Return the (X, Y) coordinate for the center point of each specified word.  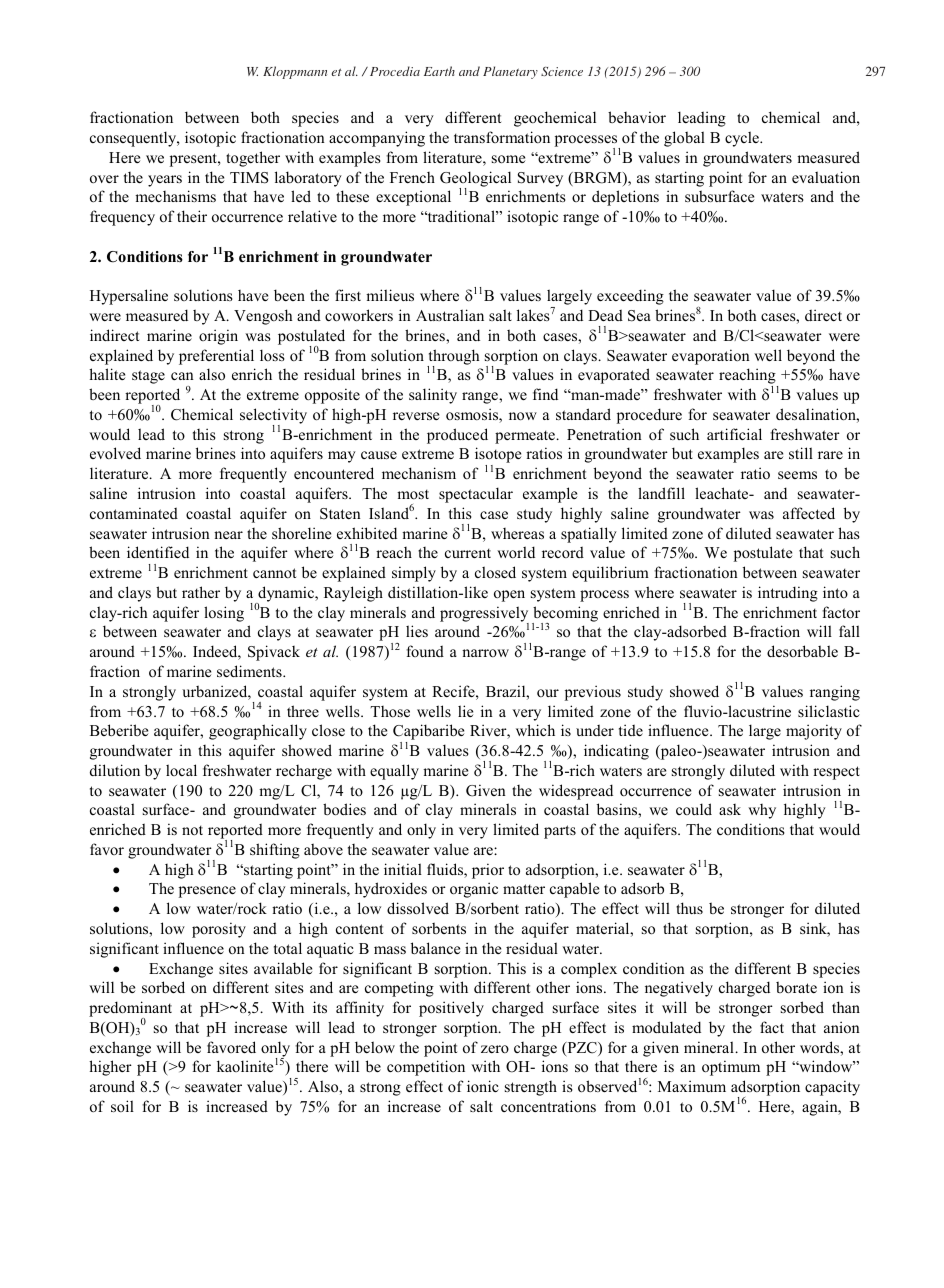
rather (201, 592)
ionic (483, 1086)
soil (122, 1106)
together (253, 159)
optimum (731, 1068)
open (509, 596)
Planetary (510, 72)
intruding (788, 594)
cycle (743, 139)
